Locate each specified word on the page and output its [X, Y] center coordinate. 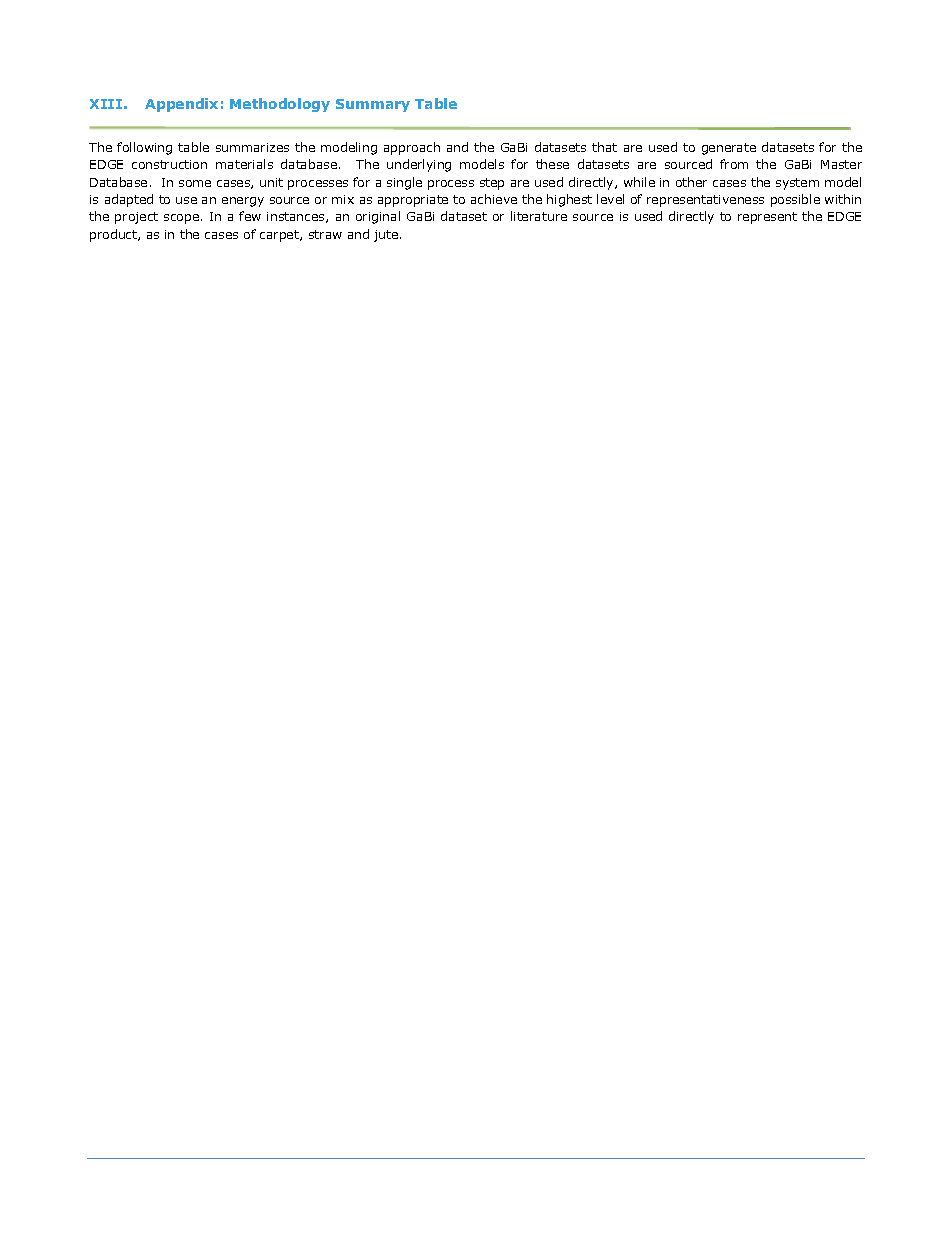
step [492, 184]
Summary [373, 105]
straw [325, 234]
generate [729, 149]
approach [412, 148]
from [734, 164]
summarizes [252, 147]
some [195, 183]
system [797, 184]
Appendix [181, 105]
